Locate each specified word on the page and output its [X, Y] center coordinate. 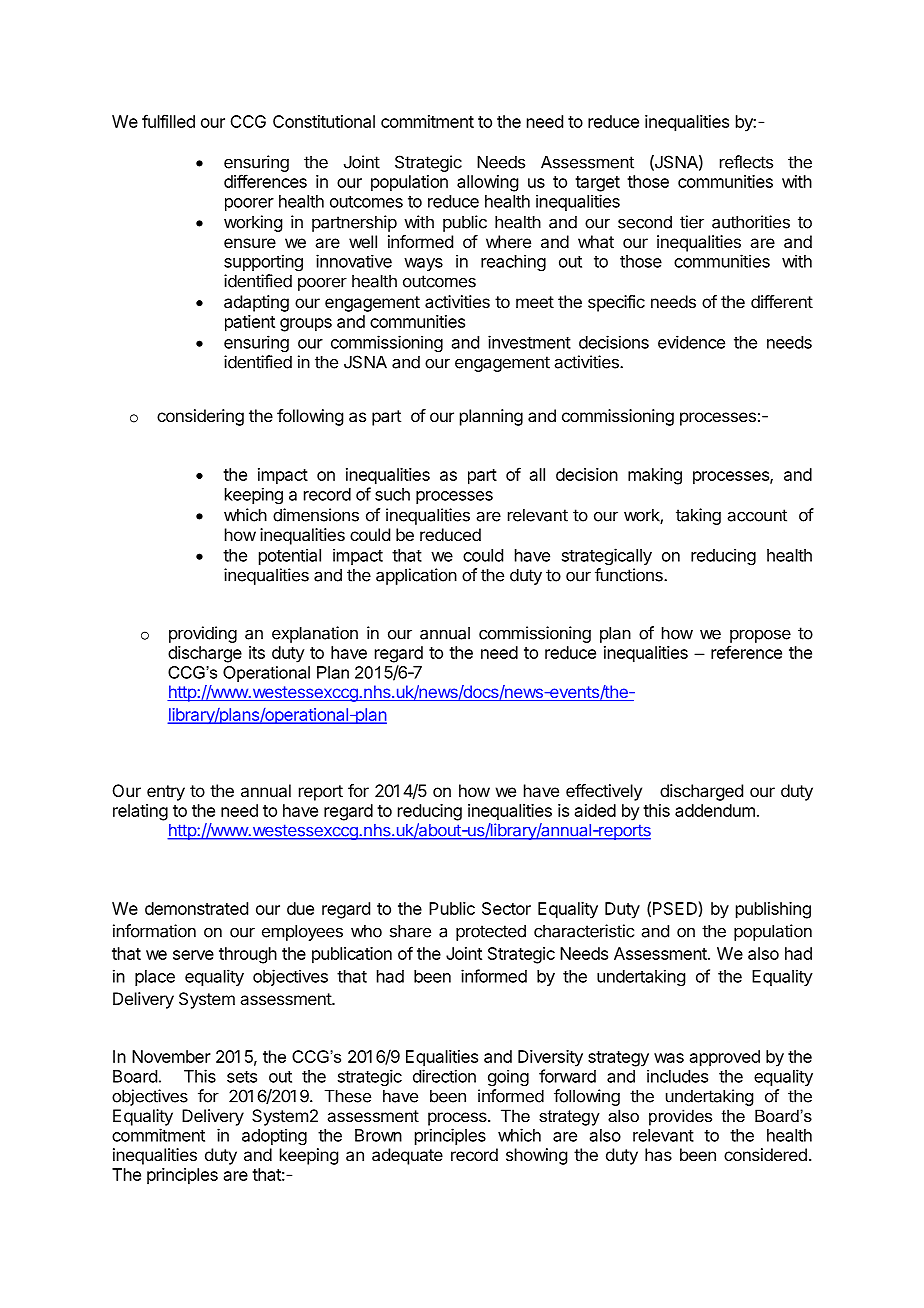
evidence [691, 342]
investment [529, 342]
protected [491, 932]
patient [250, 323]
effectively [604, 792]
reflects [746, 162]
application [416, 576]
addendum [715, 810]
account [757, 515]
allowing [487, 183]
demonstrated [196, 908]
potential [290, 556]
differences [265, 181]
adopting [274, 1136]
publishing [773, 910]
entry [166, 793]
